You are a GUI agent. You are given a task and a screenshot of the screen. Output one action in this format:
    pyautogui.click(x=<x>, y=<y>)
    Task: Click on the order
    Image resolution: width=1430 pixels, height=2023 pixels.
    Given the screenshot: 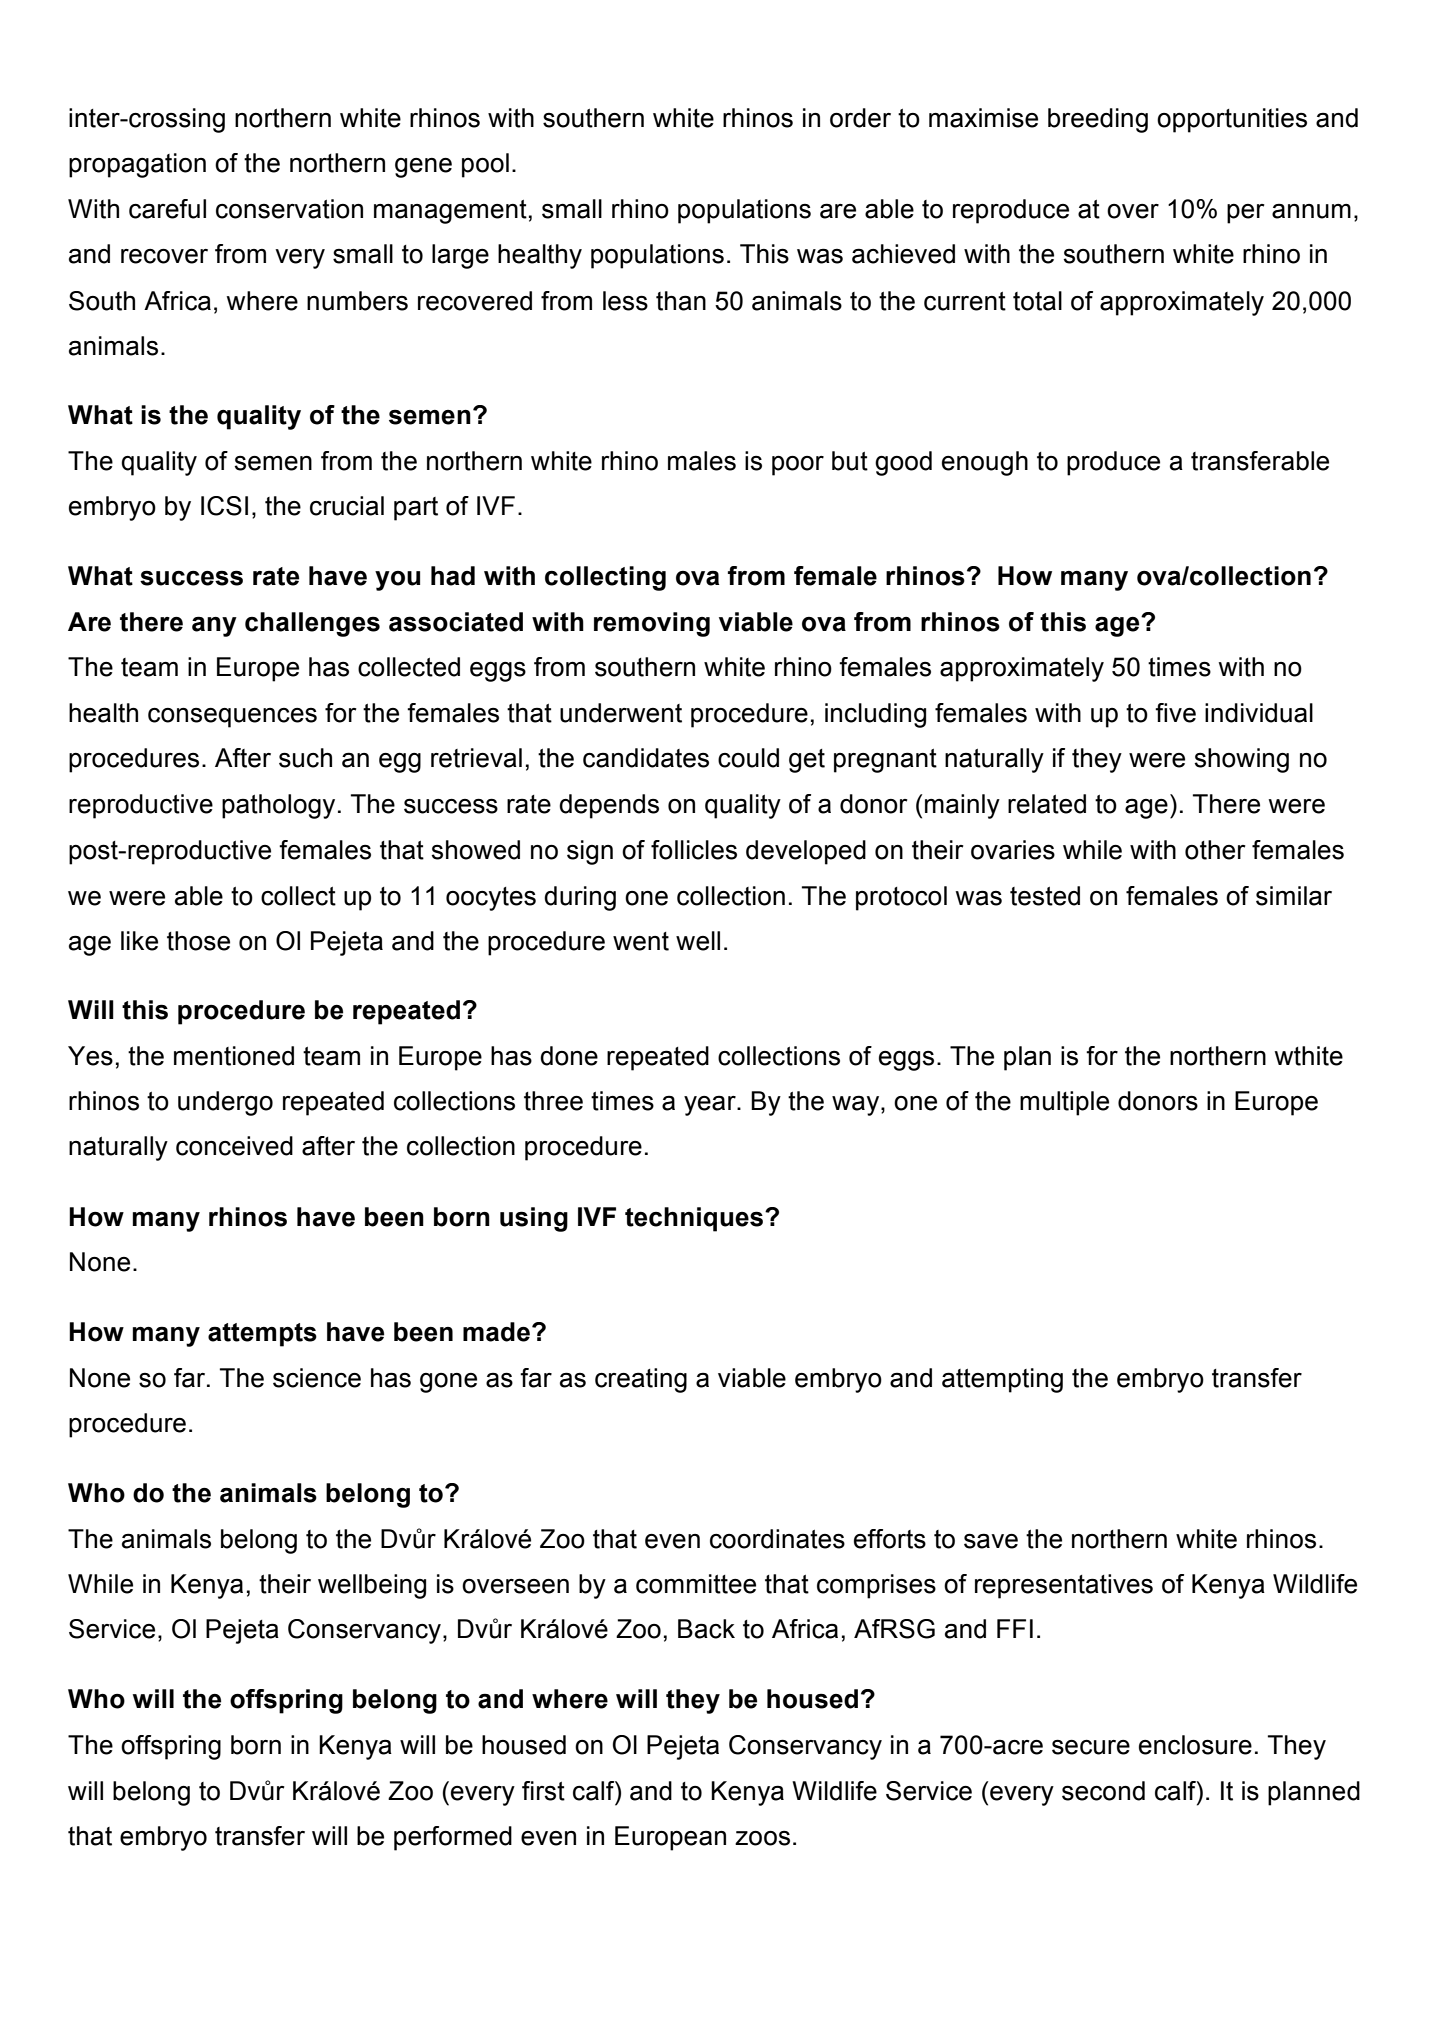 What is the action you would take?
    pyautogui.click(x=860, y=118)
